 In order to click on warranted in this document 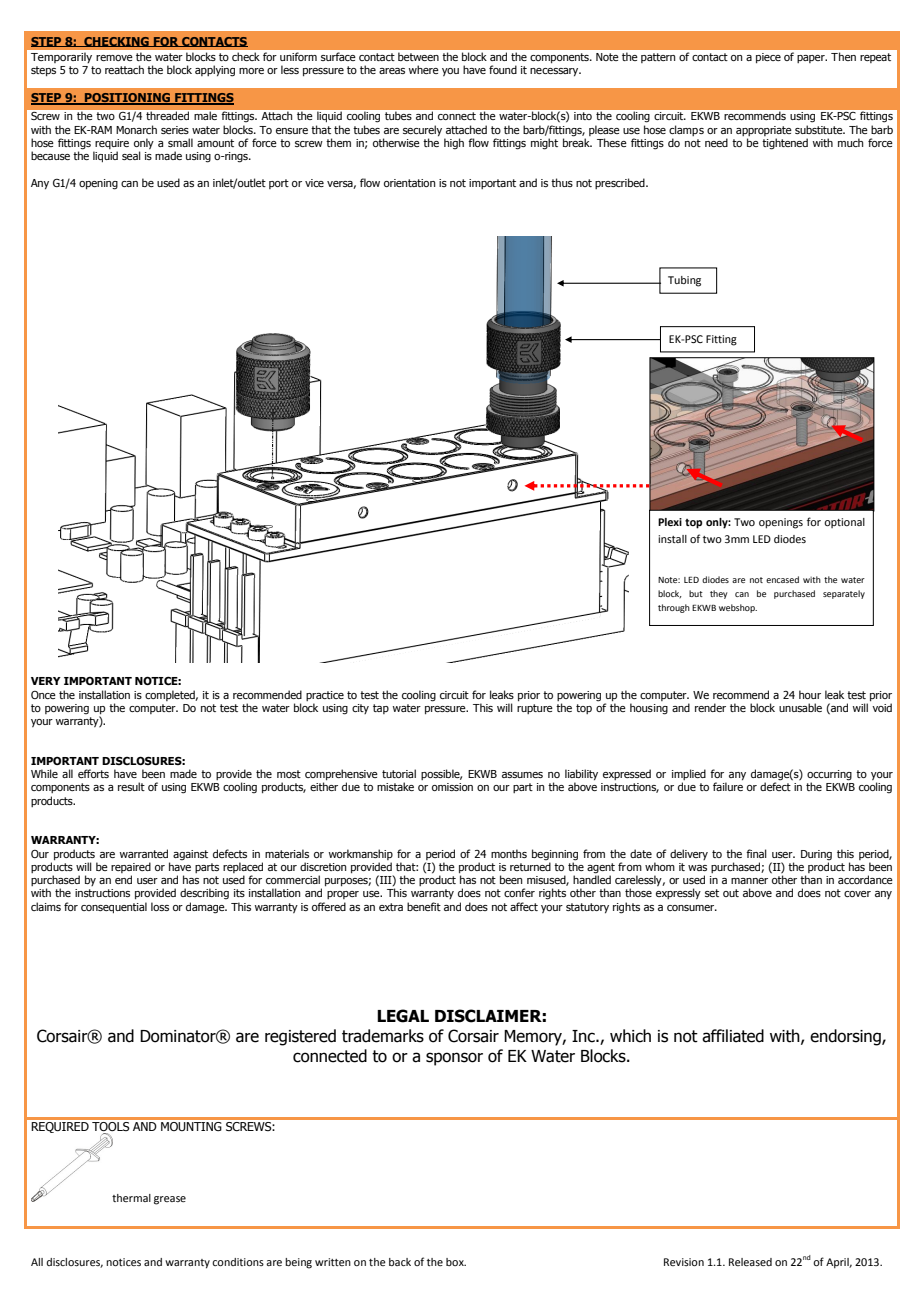, I will do `click(144, 853)`.
